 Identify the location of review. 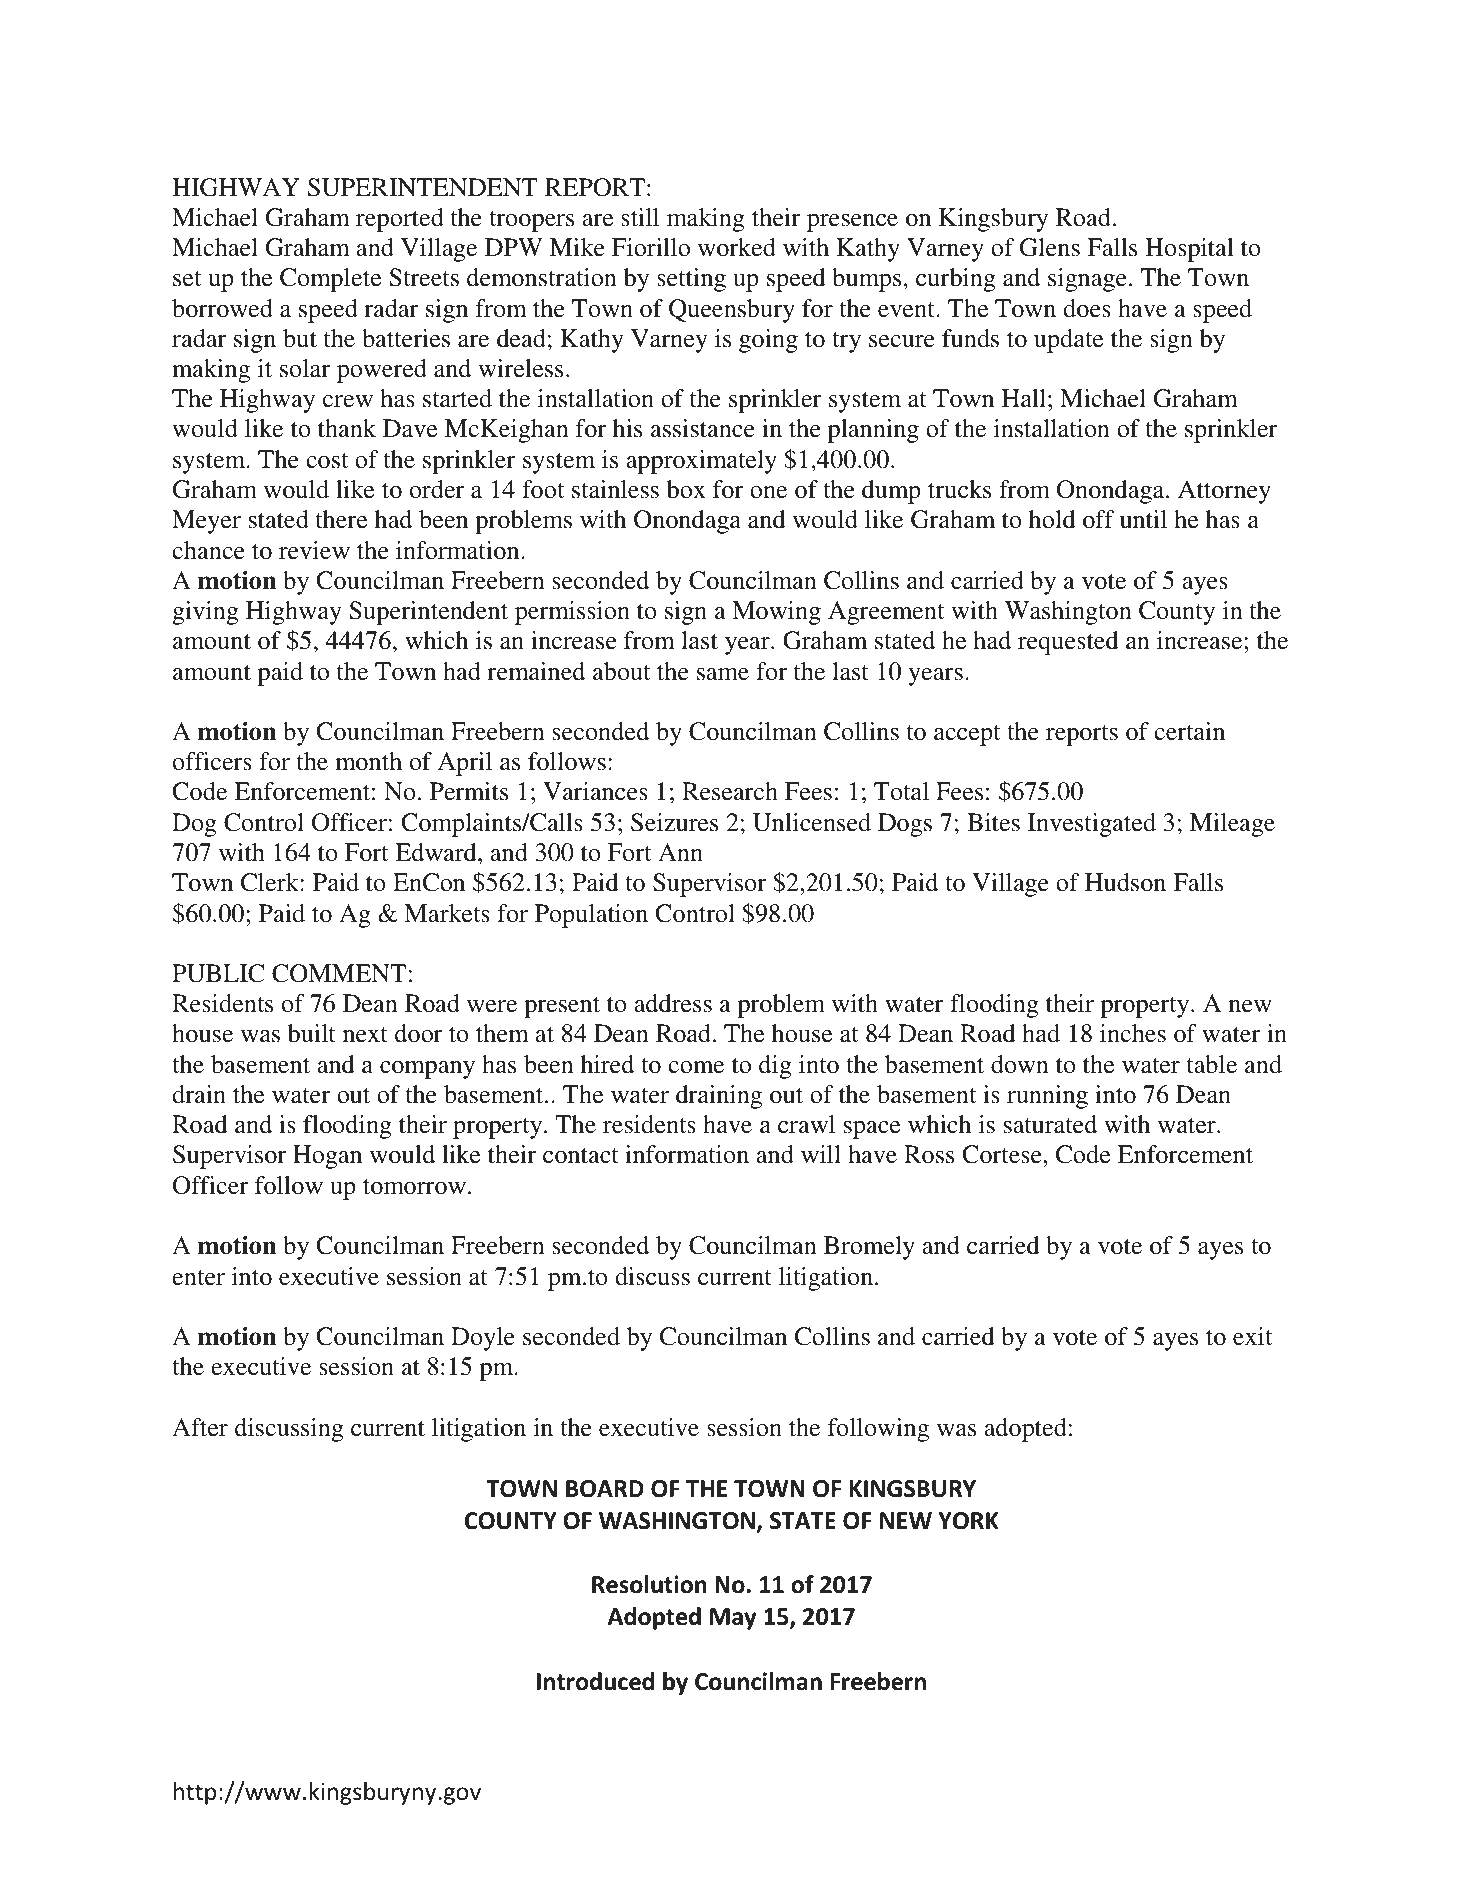
(314, 550).
